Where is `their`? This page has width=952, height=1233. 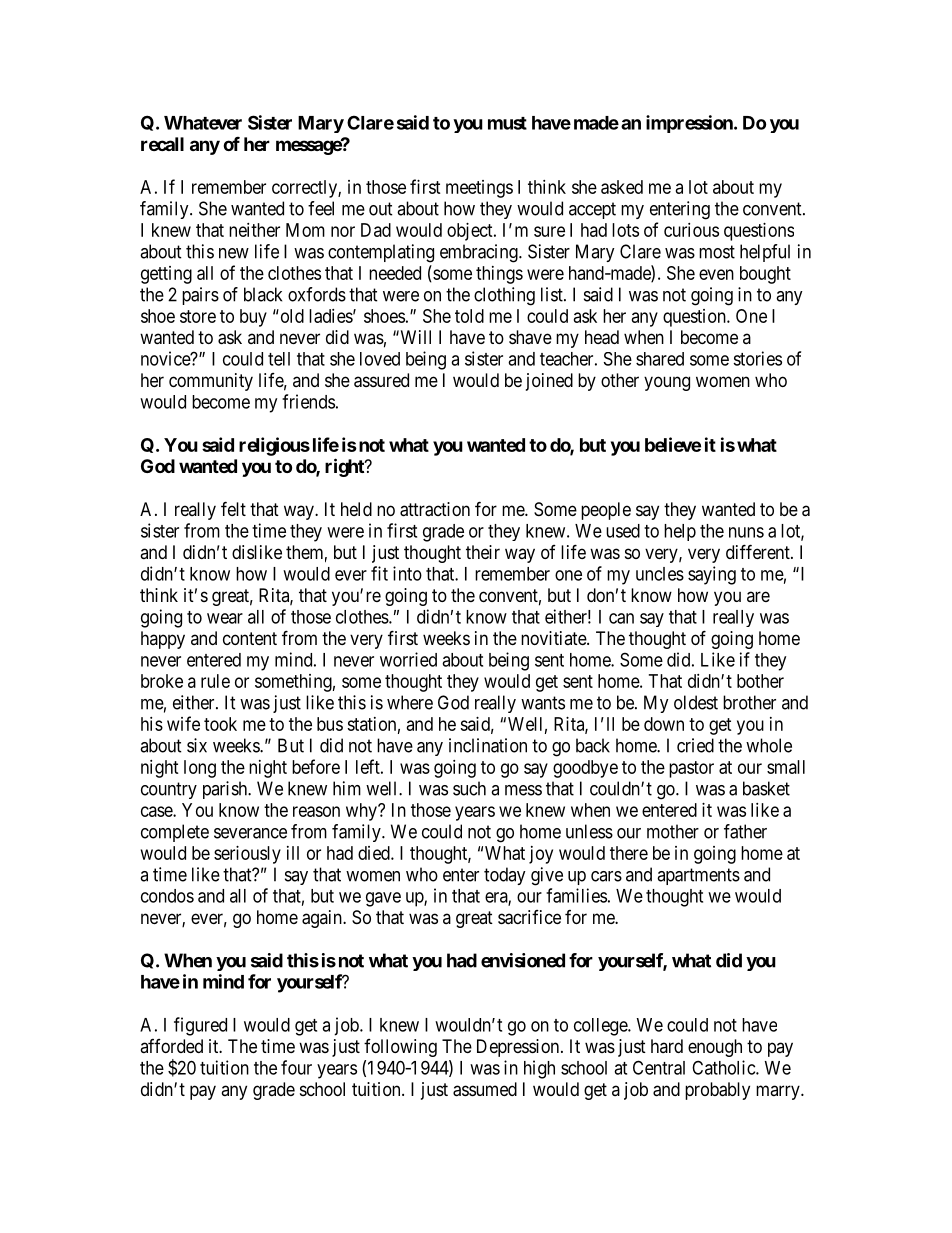 their is located at coordinates (483, 552).
